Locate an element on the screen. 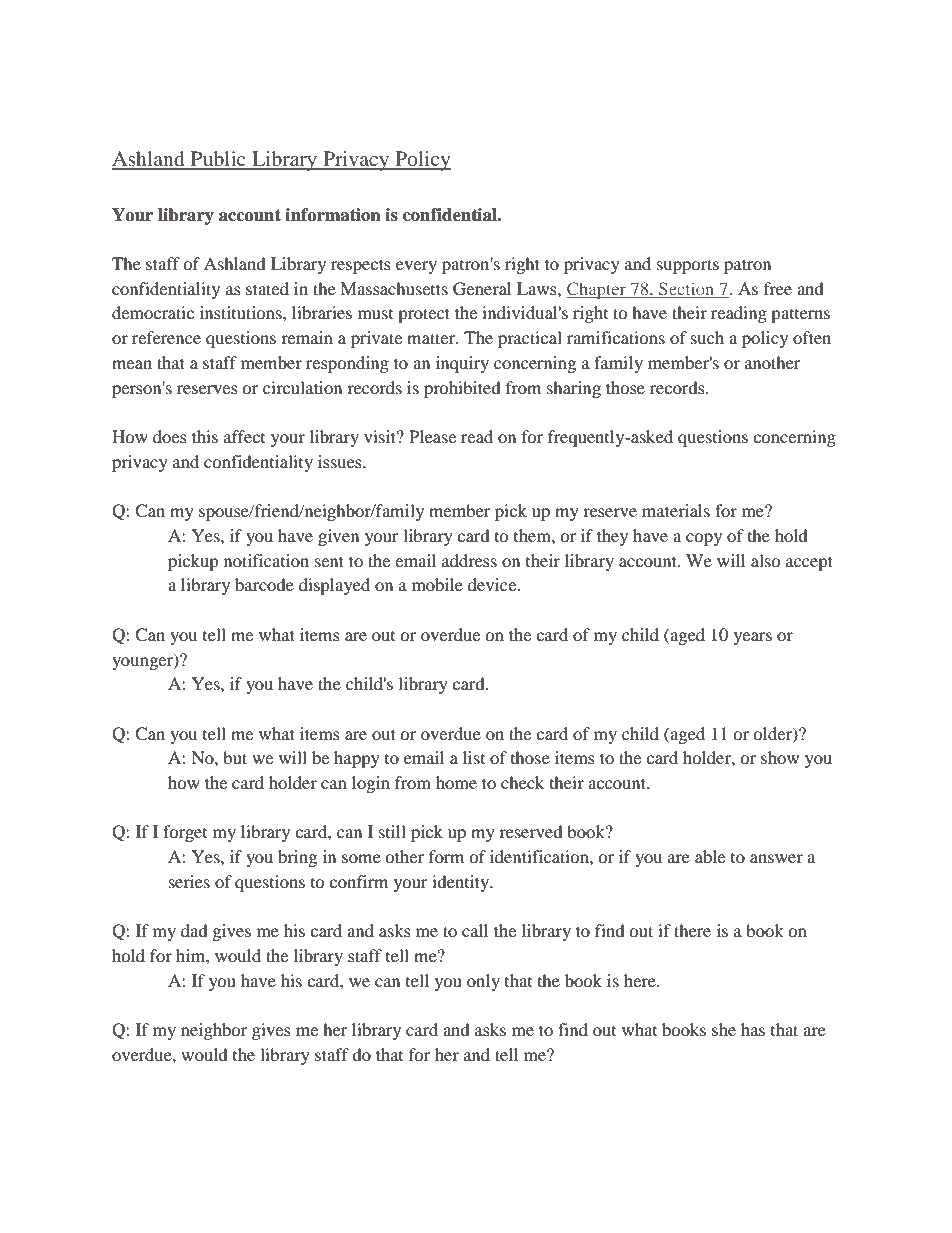 Image resolution: width=952 pixels, height=1233 pixels. institutions is located at coordinates (242, 312).
